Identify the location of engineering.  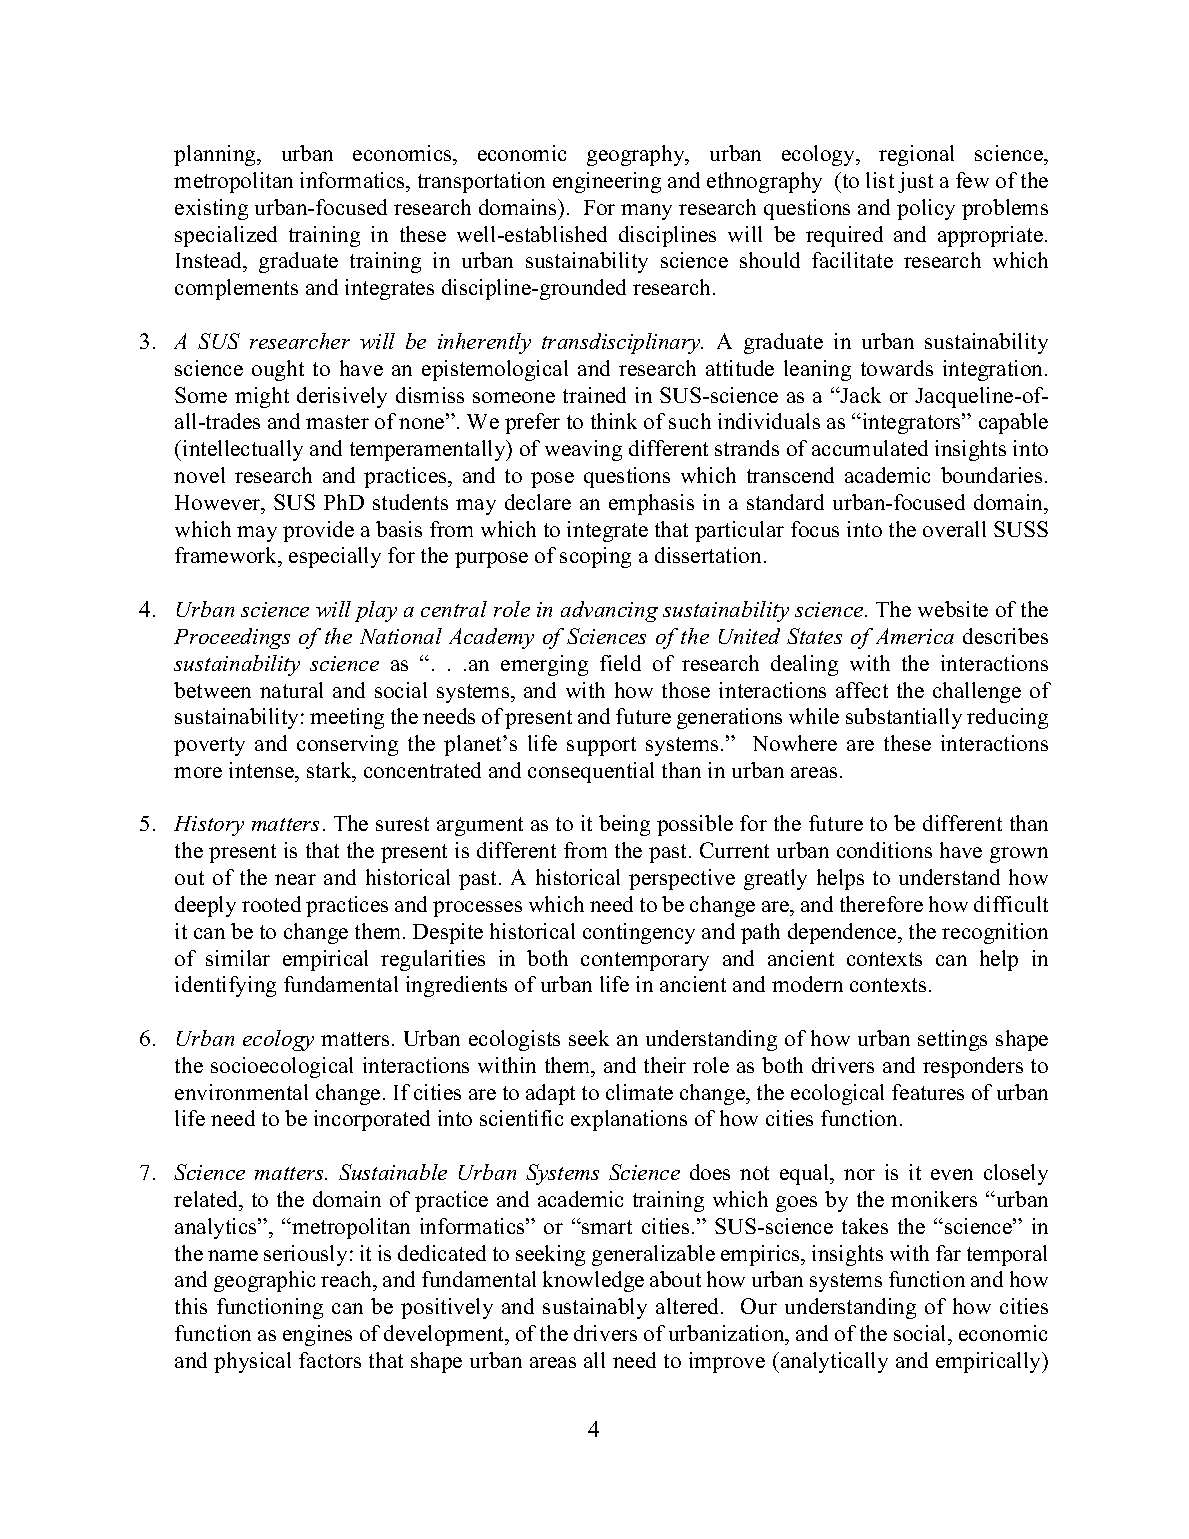
(607, 182).
